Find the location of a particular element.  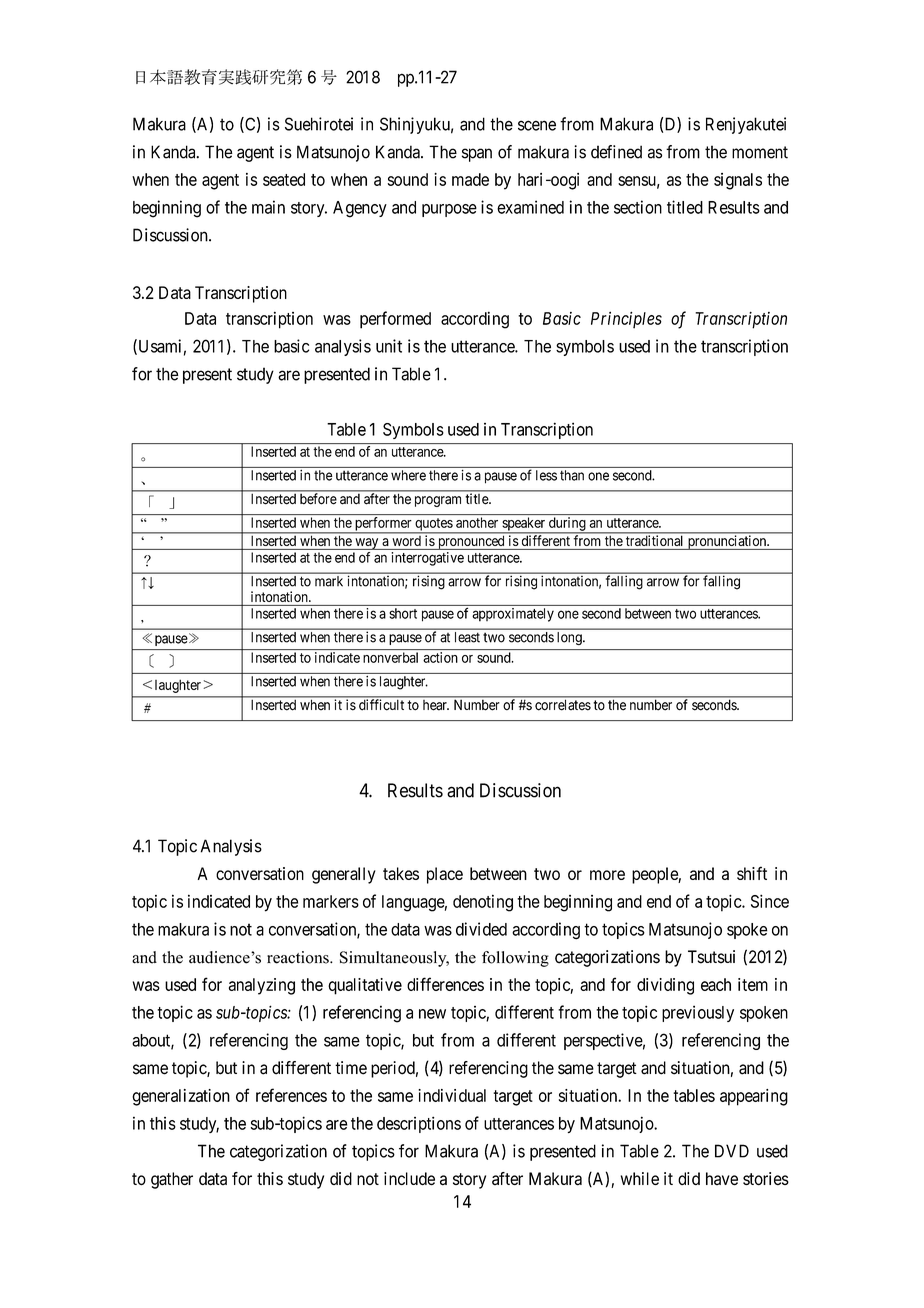

shift is located at coordinates (752, 873).
